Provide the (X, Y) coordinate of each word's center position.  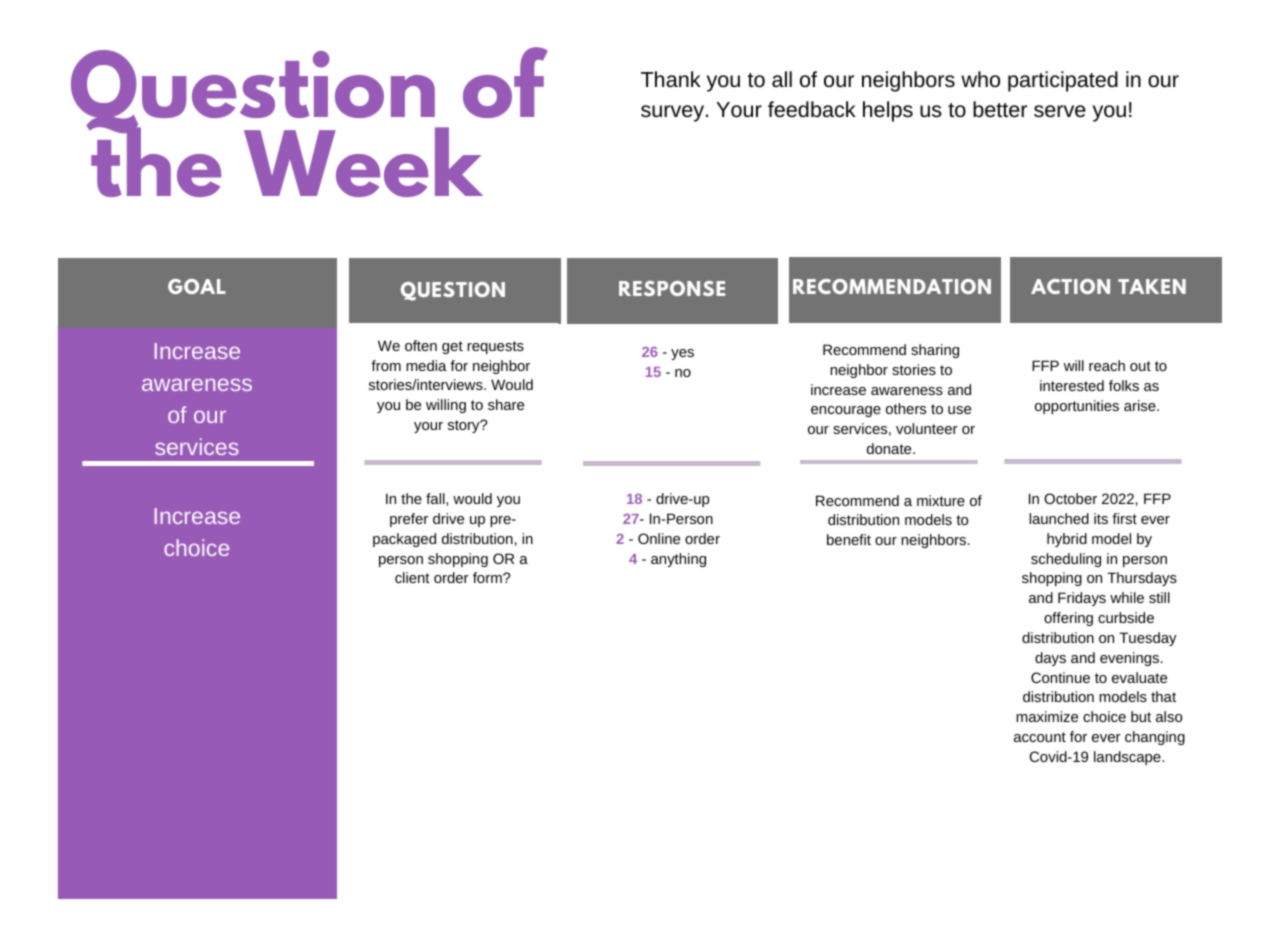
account (1040, 737)
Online (659, 538)
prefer (409, 520)
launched (1059, 518)
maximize (1047, 716)
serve (1060, 111)
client (412, 577)
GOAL (197, 286)
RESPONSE (672, 288)
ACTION (1070, 286)
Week (363, 162)
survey (674, 113)
